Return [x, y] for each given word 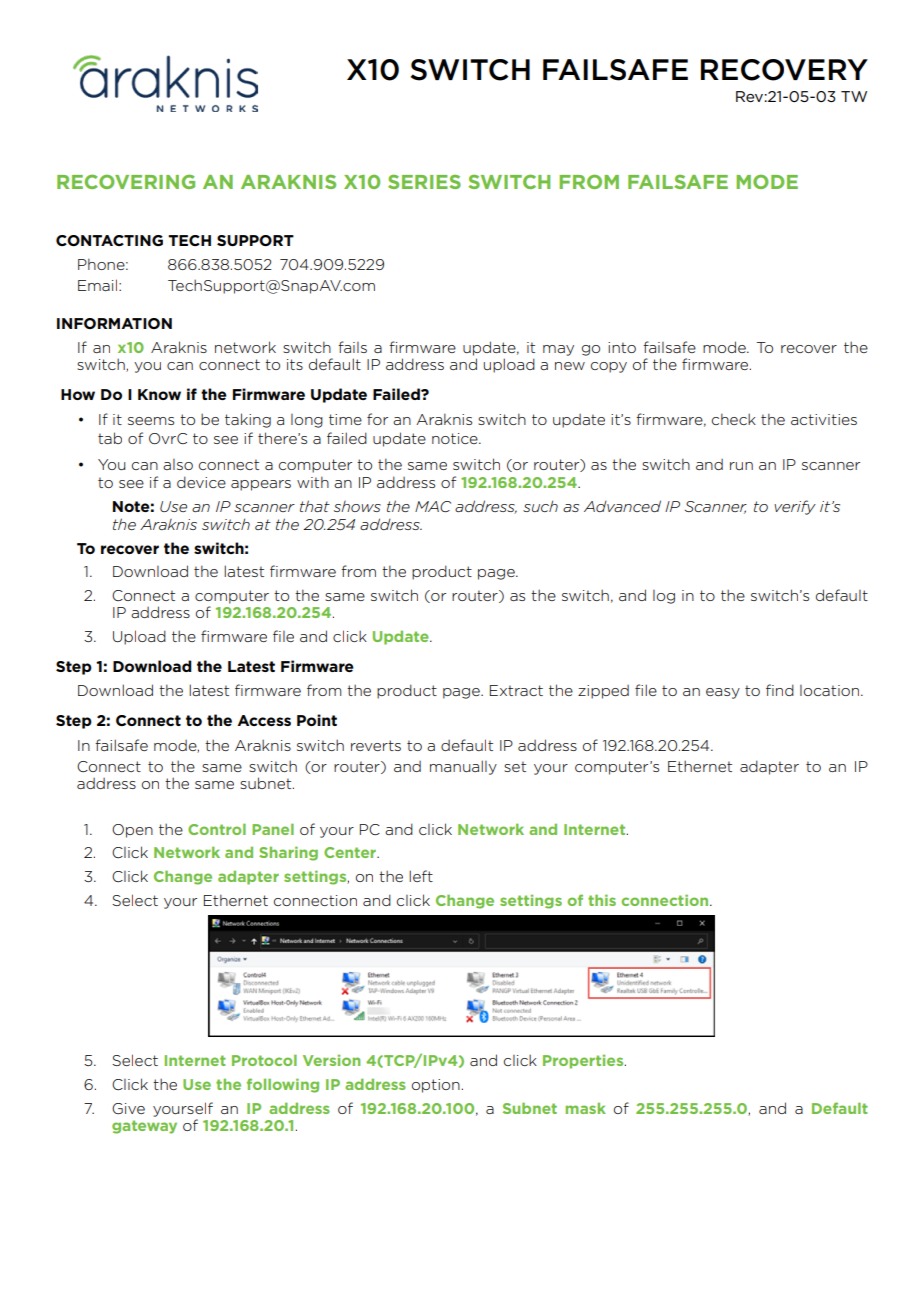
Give [128, 1108]
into [622, 347]
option [436, 1086]
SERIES [424, 182]
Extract [516, 690]
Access [264, 720]
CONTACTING [109, 240]
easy [723, 693]
